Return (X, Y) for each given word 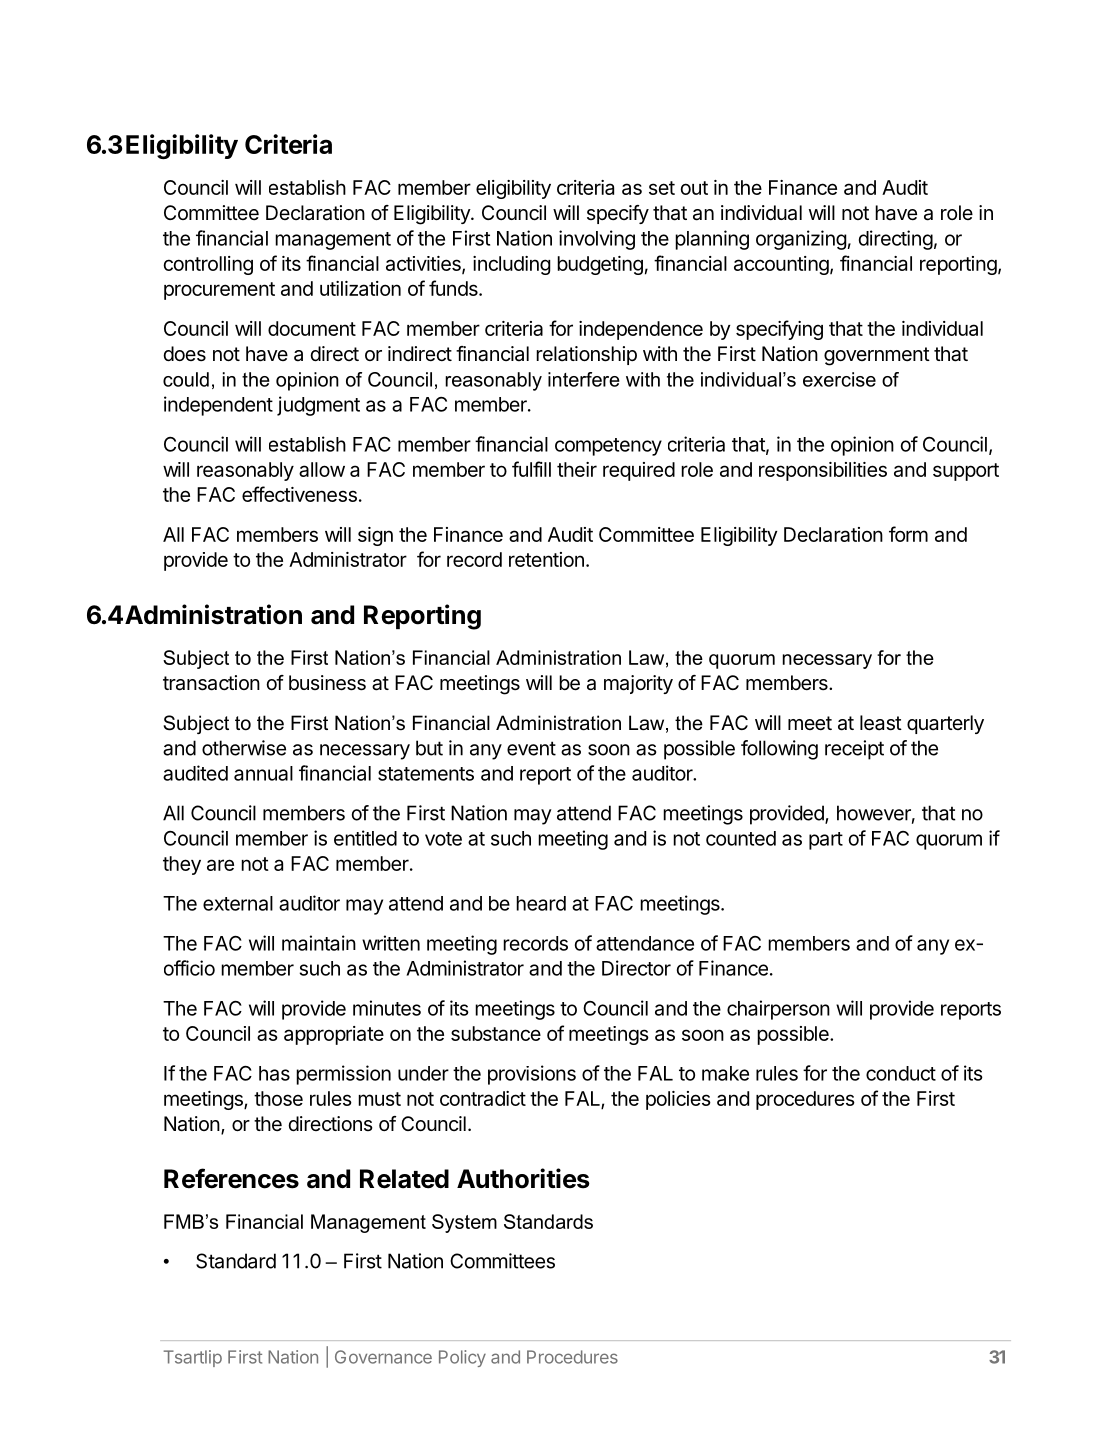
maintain (319, 943)
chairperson (778, 1010)
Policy (462, 1358)
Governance (383, 1357)
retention (546, 559)
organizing (801, 240)
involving (597, 240)
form (908, 534)
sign (375, 536)
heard (541, 903)
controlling (208, 265)
